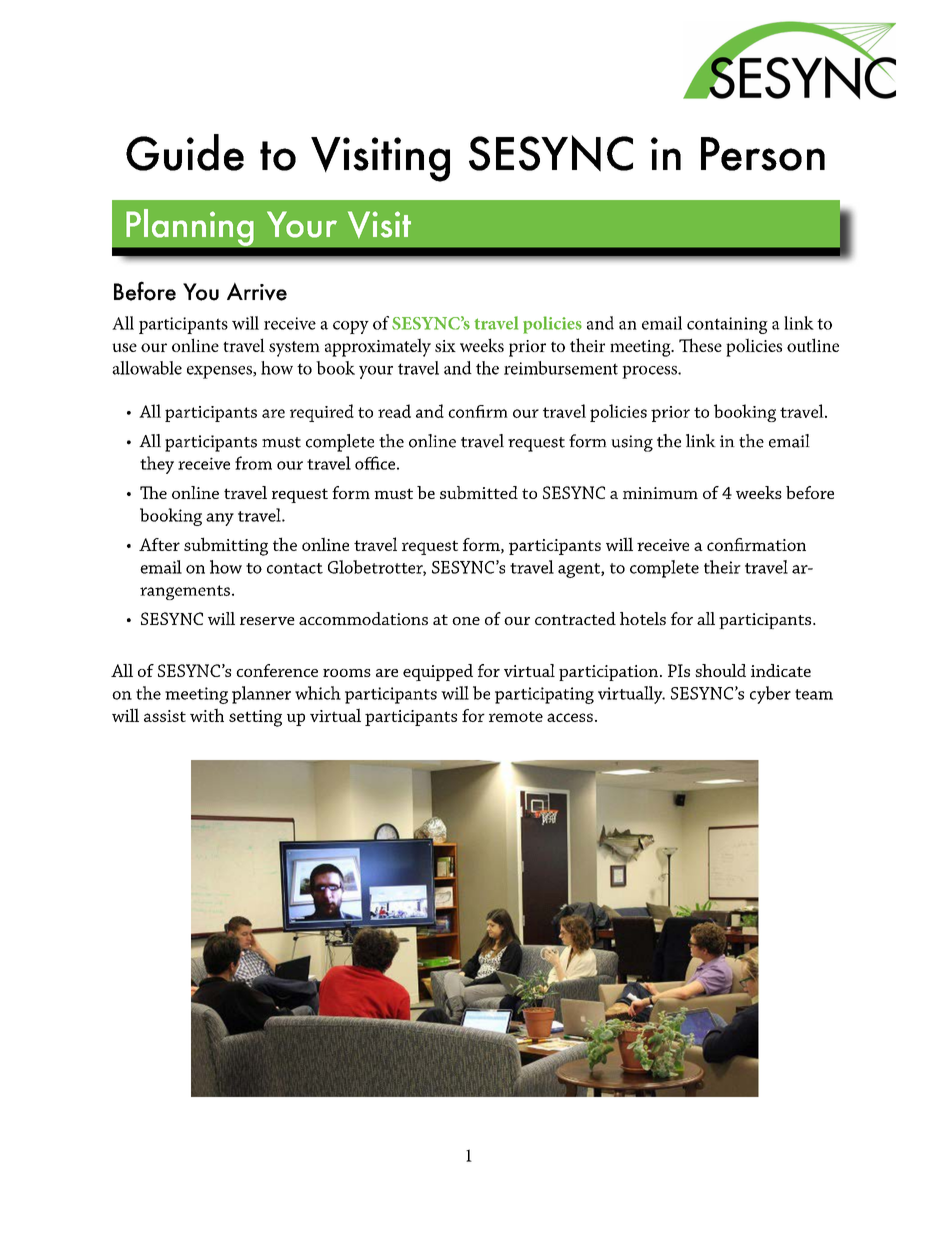 The width and height of the screenshot is (952, 1233). Describe the element at coordinates (660, 493) in the screenshot. I see `minimum` at that location.
